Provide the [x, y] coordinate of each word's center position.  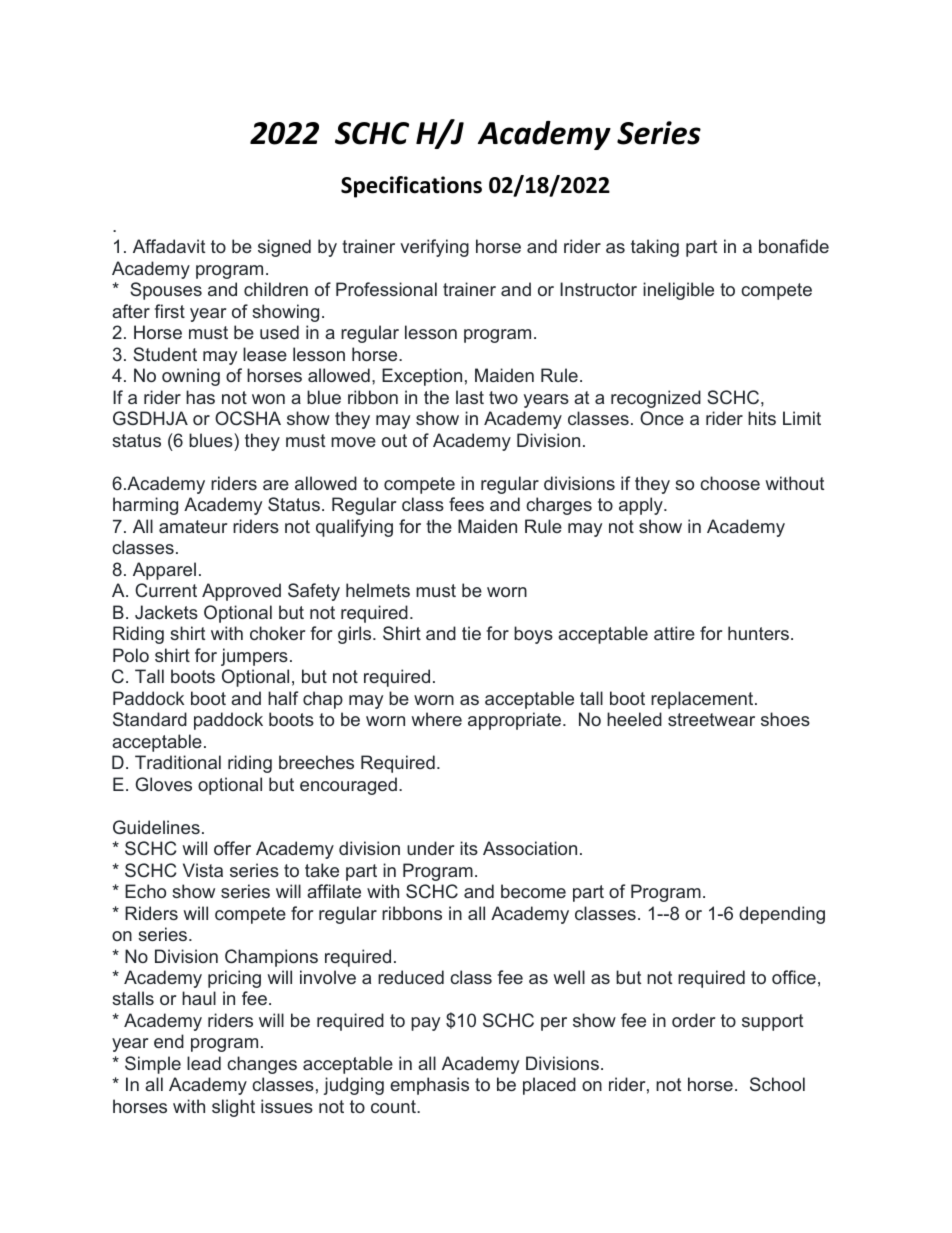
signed [284, 248]
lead [204, 1063]
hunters [758, 633]
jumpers [254, 657]
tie [471, 633]
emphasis [429, 1086]
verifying [434, 248]
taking [655, 248]
